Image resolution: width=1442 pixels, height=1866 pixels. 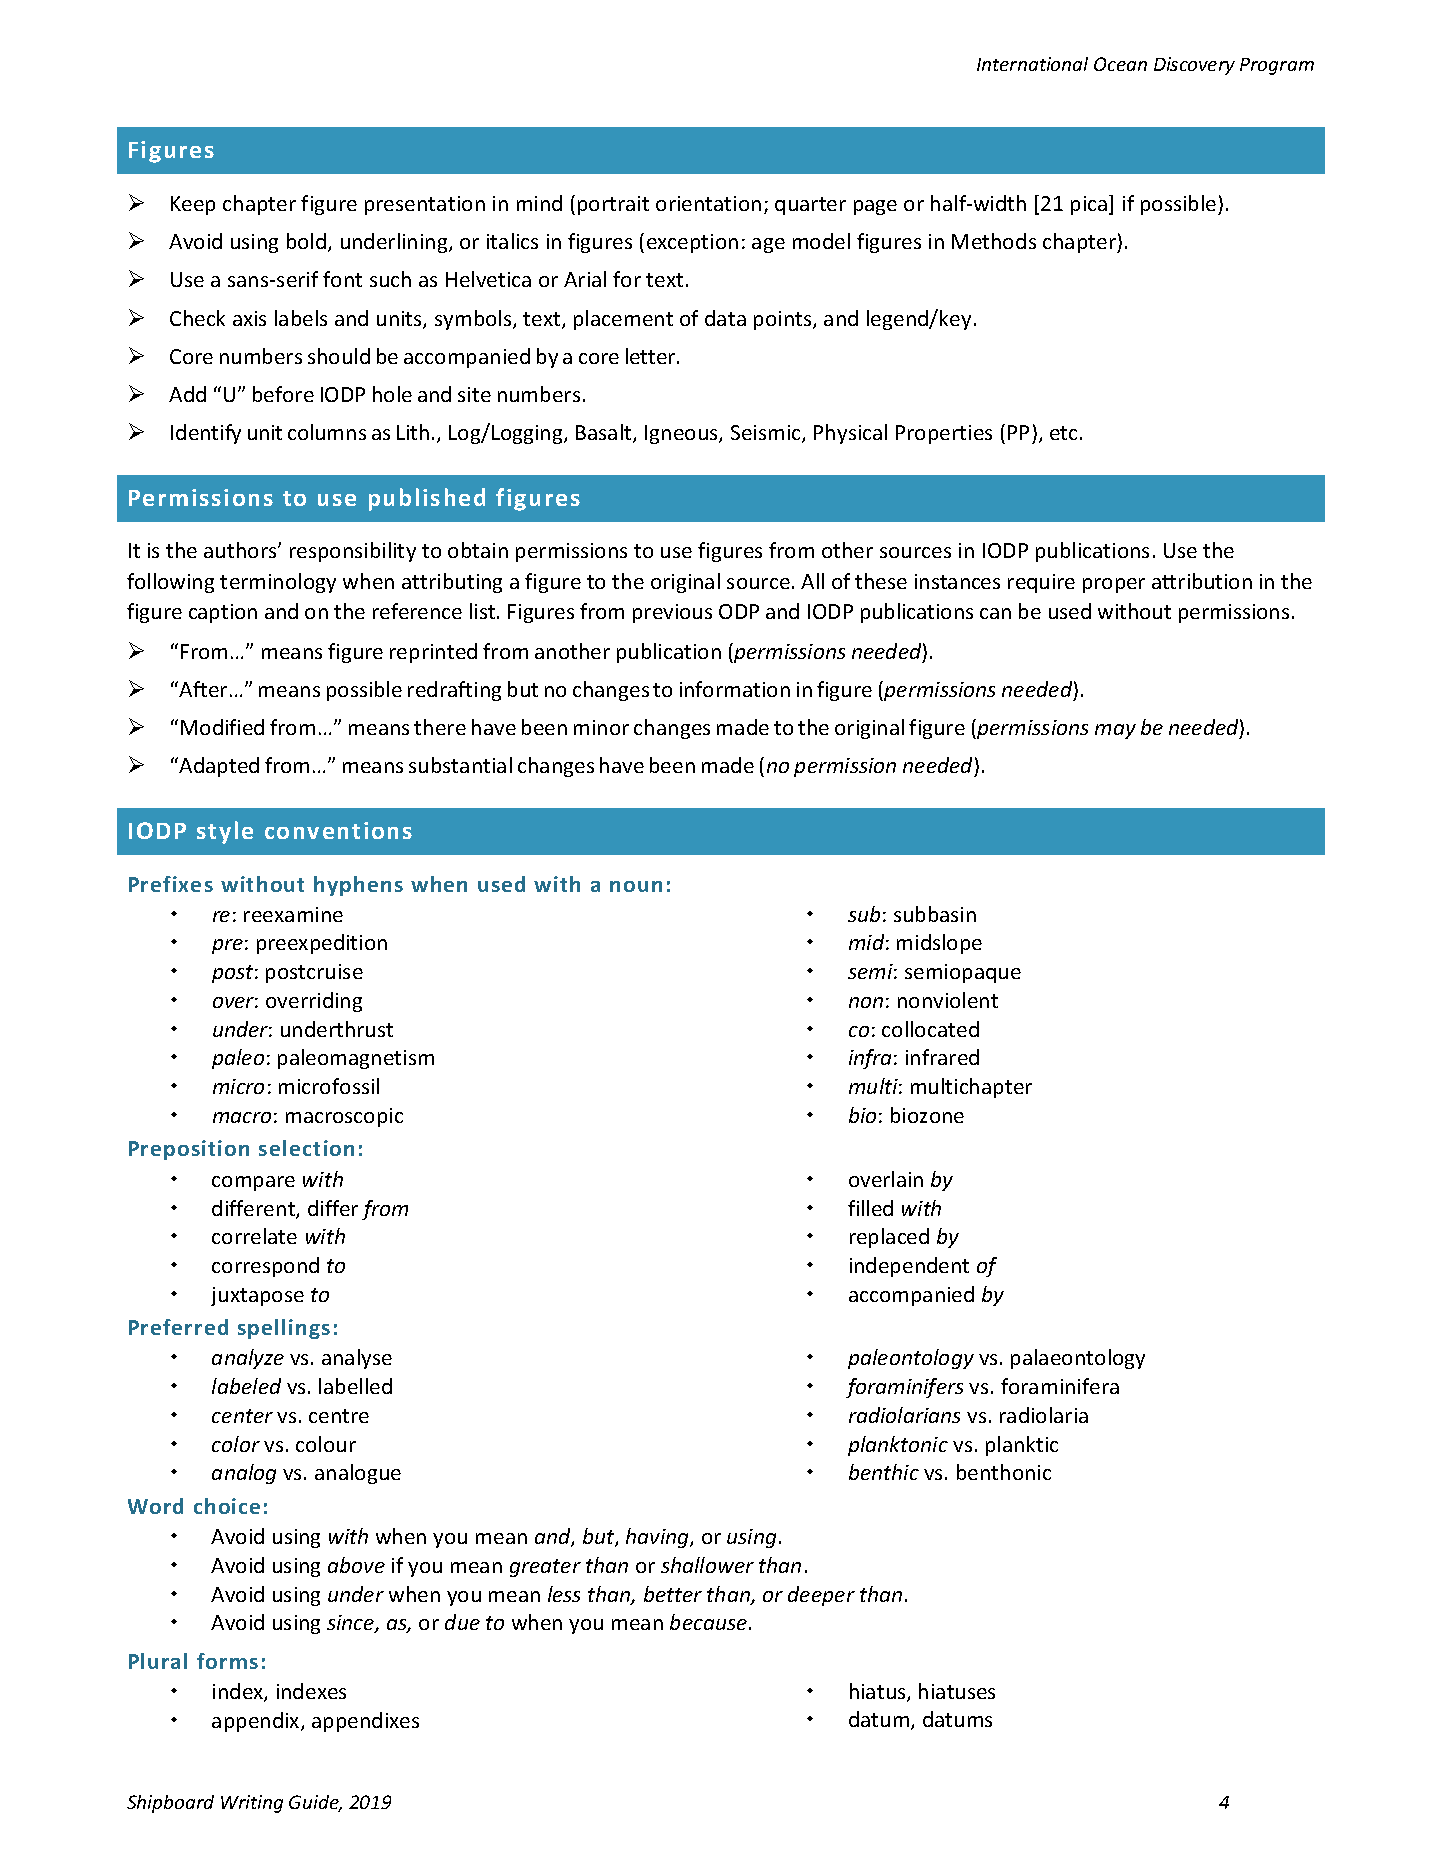 I want to click on deeper, so click(x=821, y=1596).
